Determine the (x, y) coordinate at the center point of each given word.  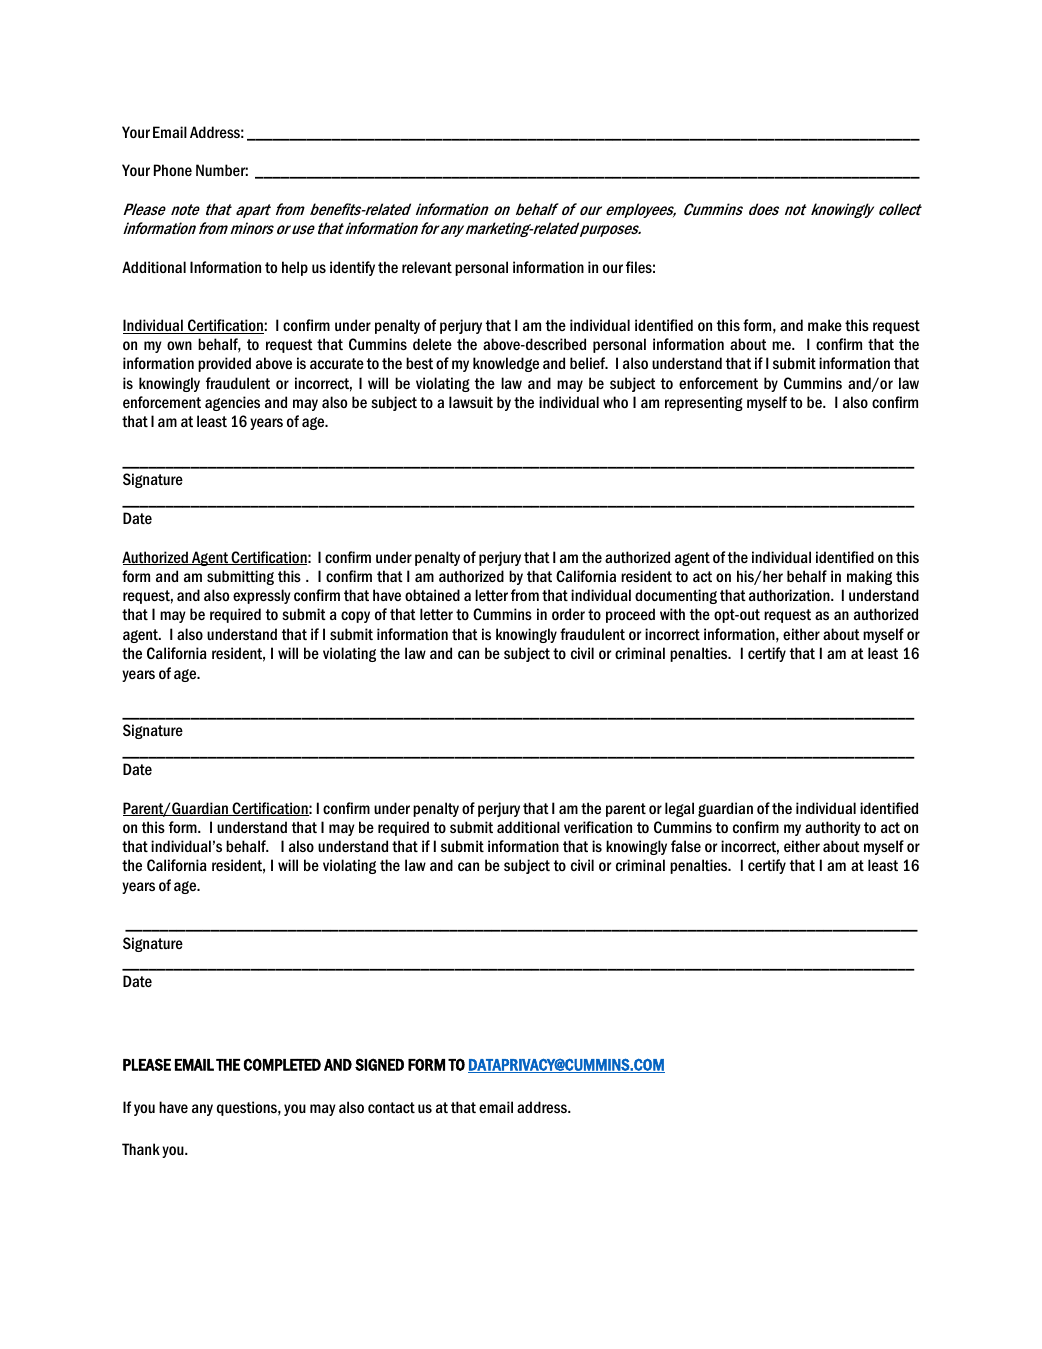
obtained (432, 595)
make (825, 325)
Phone (173, 170)
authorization (790, 595)
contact (391, 1107)
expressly (262, 596)
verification (598, 827)
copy (355, 617)
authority (833, 828)
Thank (141, 1149)
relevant (427, 267)
